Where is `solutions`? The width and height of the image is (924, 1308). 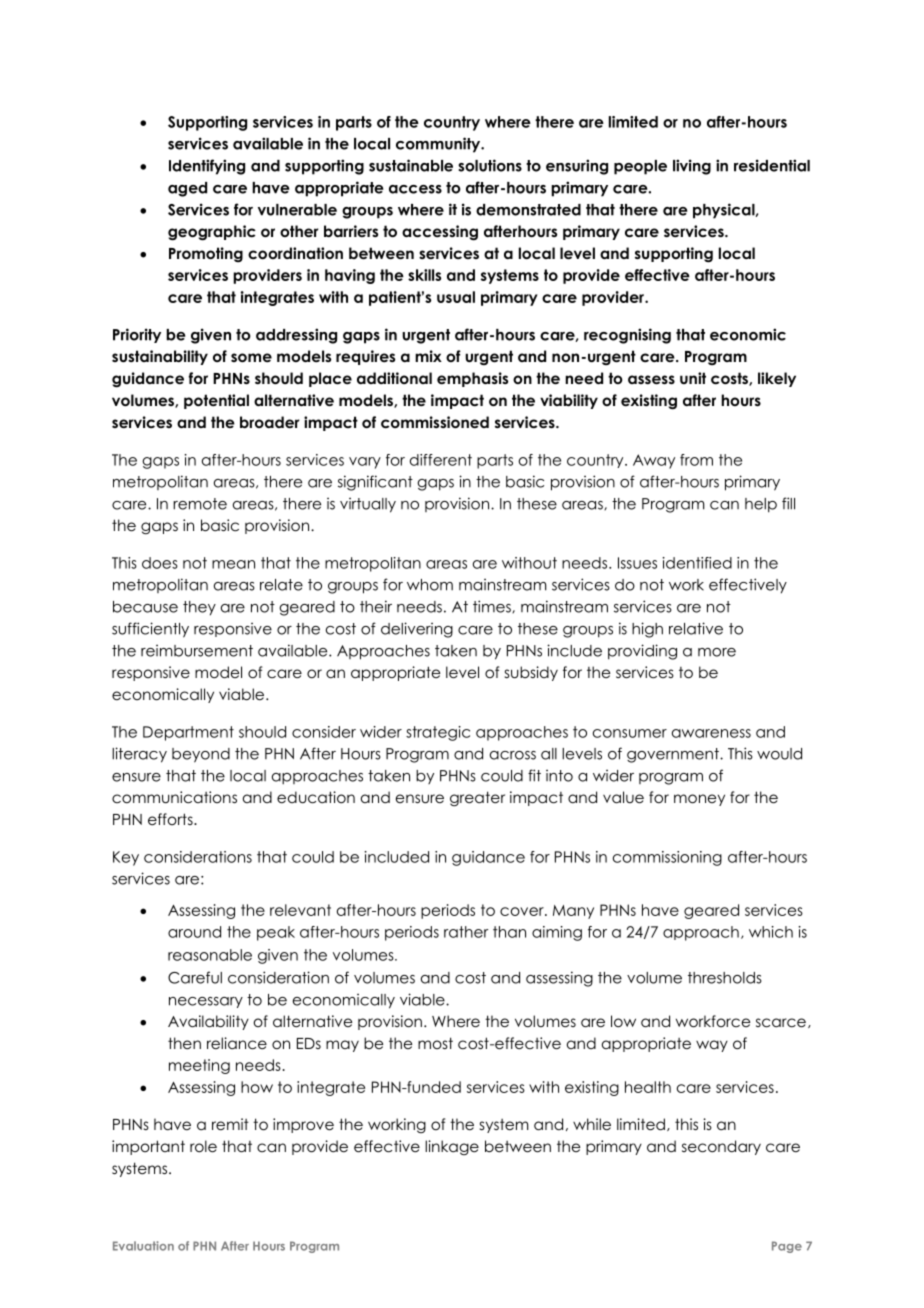
solutions is located at coordinates (490, 165).
